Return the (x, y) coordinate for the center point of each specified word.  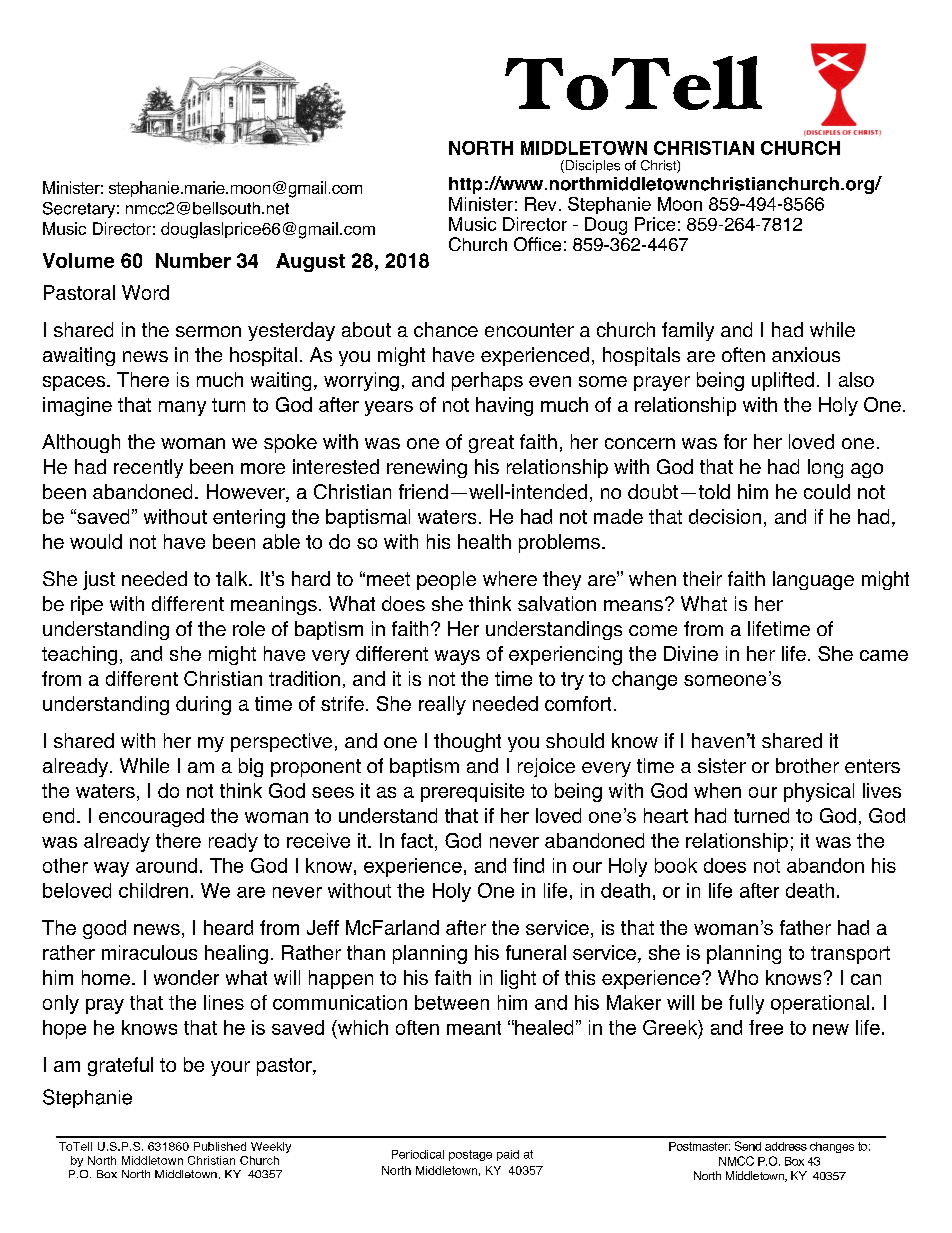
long (825, 468)
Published (220, 1146)
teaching (79, 655)
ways (457, 657)
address (786, 1146)
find (528, 865)
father (805, 927)
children (153, 890)
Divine (691, 653)
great (491, 444)
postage (470, 1155)
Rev (540, 204)
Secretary (79, 210)
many (182, 408)
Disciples (591, 166)
